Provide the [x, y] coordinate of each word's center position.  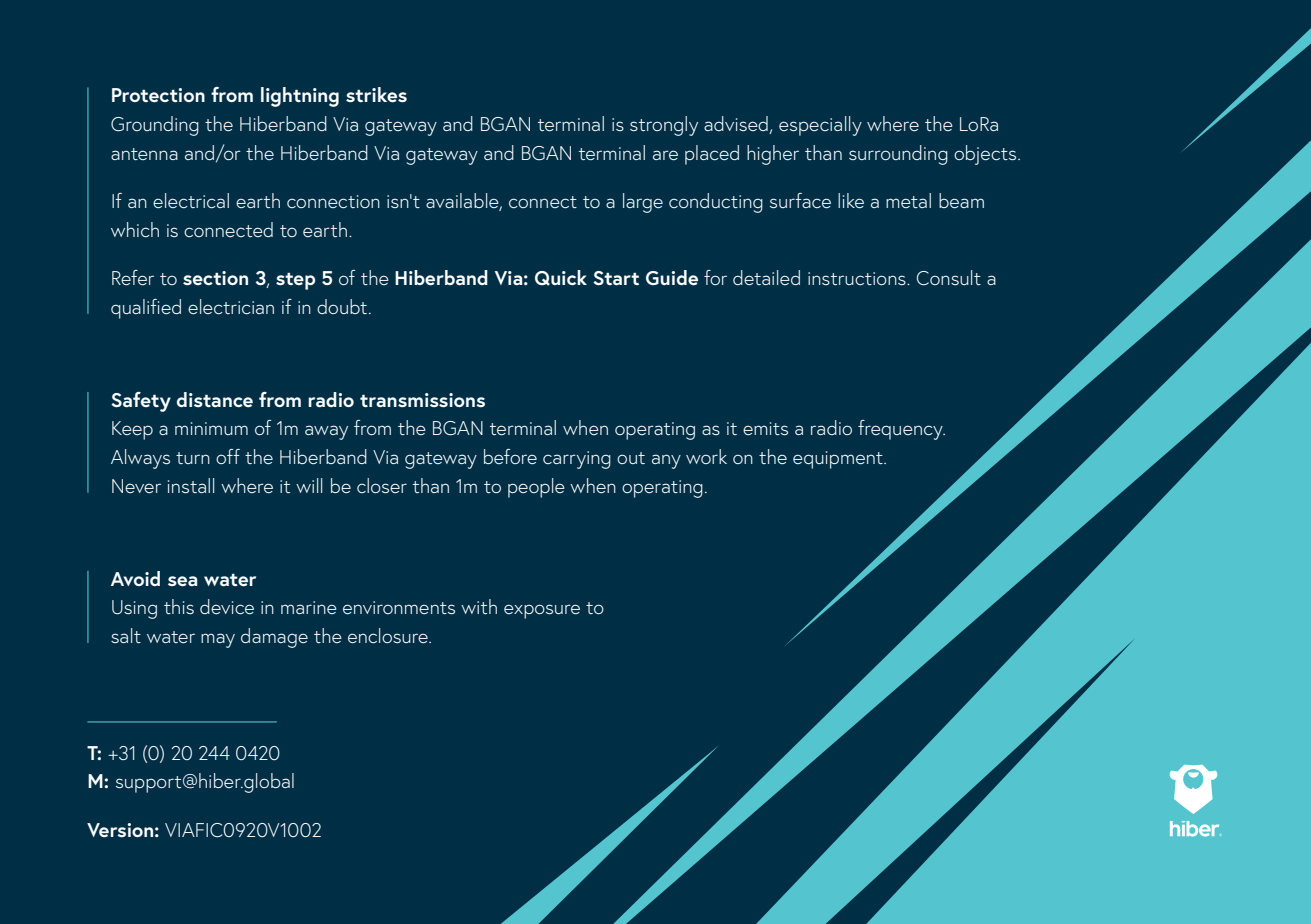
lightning [300, 97]
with [479, 606]
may [218, 640]
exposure [542, 611]
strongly [664, 126]
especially [820, 126]
